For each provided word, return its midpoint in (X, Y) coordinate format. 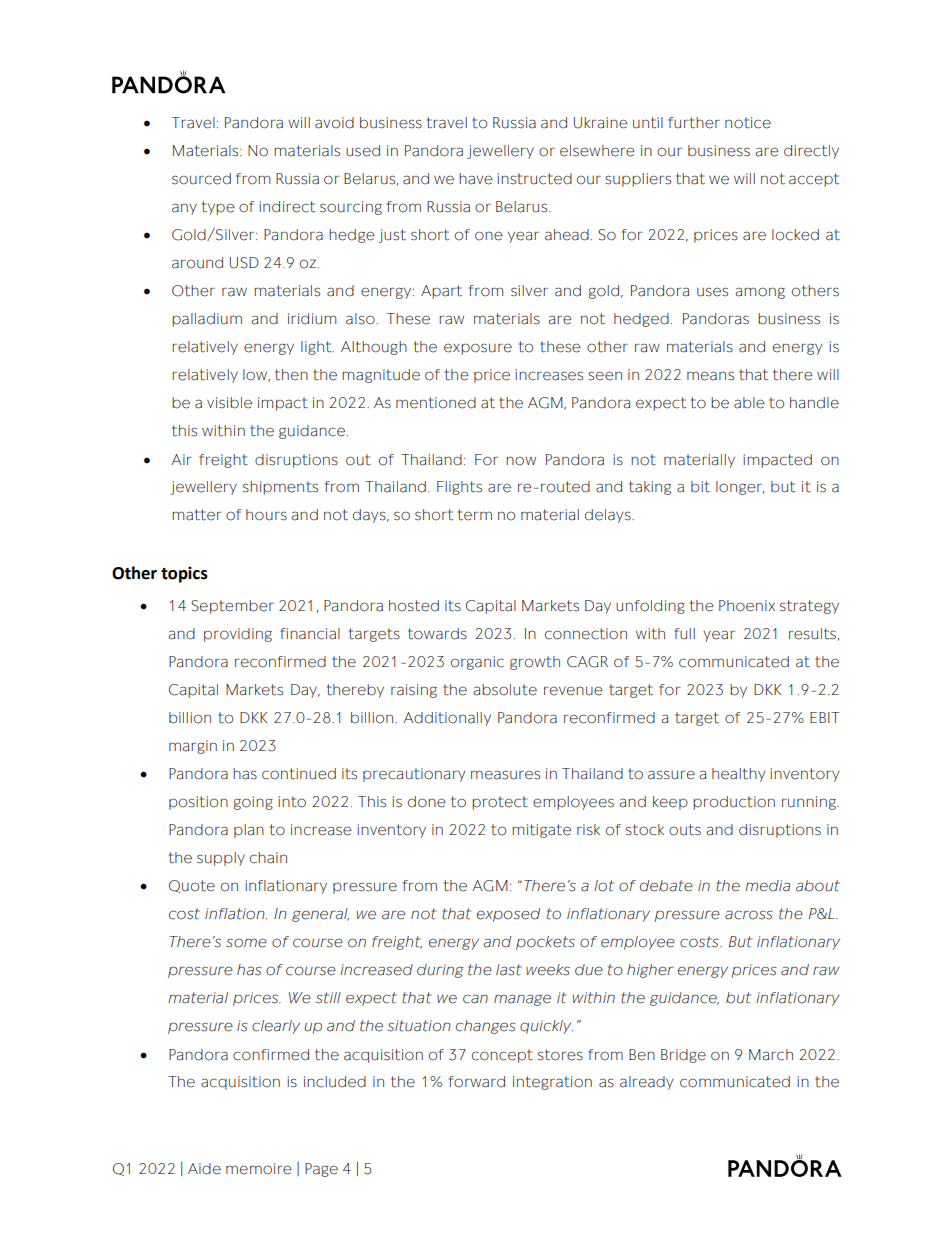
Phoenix (747, 606)
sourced (201, 179)
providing (238, 635)
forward (477, 1082)
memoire (259, 1169)
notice (748, 123)
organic (477, 663)
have (476, 179)
